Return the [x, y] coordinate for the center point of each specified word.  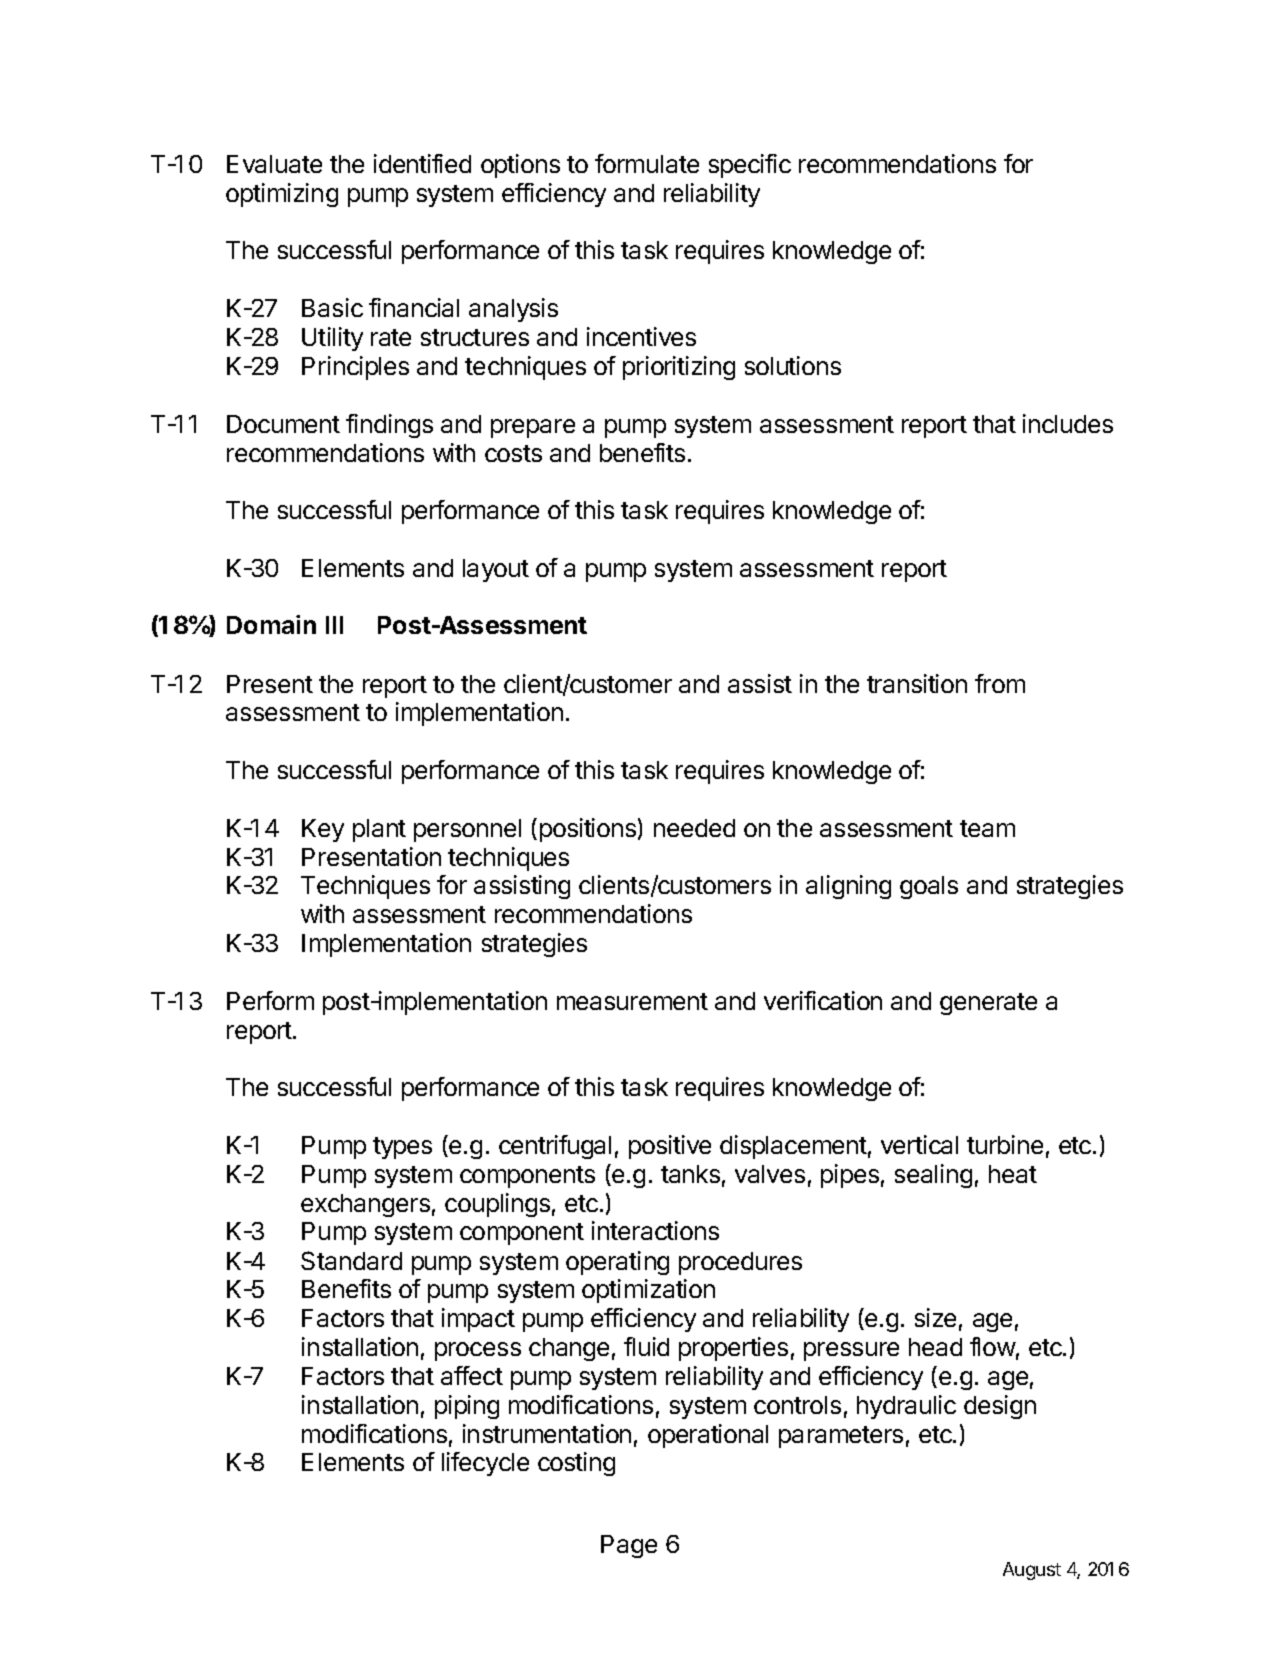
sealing [933, 1176]
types [402, 1148]
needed [694, 828]
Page [629, 1546]
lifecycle [485, 1464]
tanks [690, 1174]
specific [750, 166]
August [1032, 1571]
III [334, 625]
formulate [647, 163]
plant [379, 830]
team [987, 828]
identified [422, 163]
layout [496, 570]
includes [1068, 423]
